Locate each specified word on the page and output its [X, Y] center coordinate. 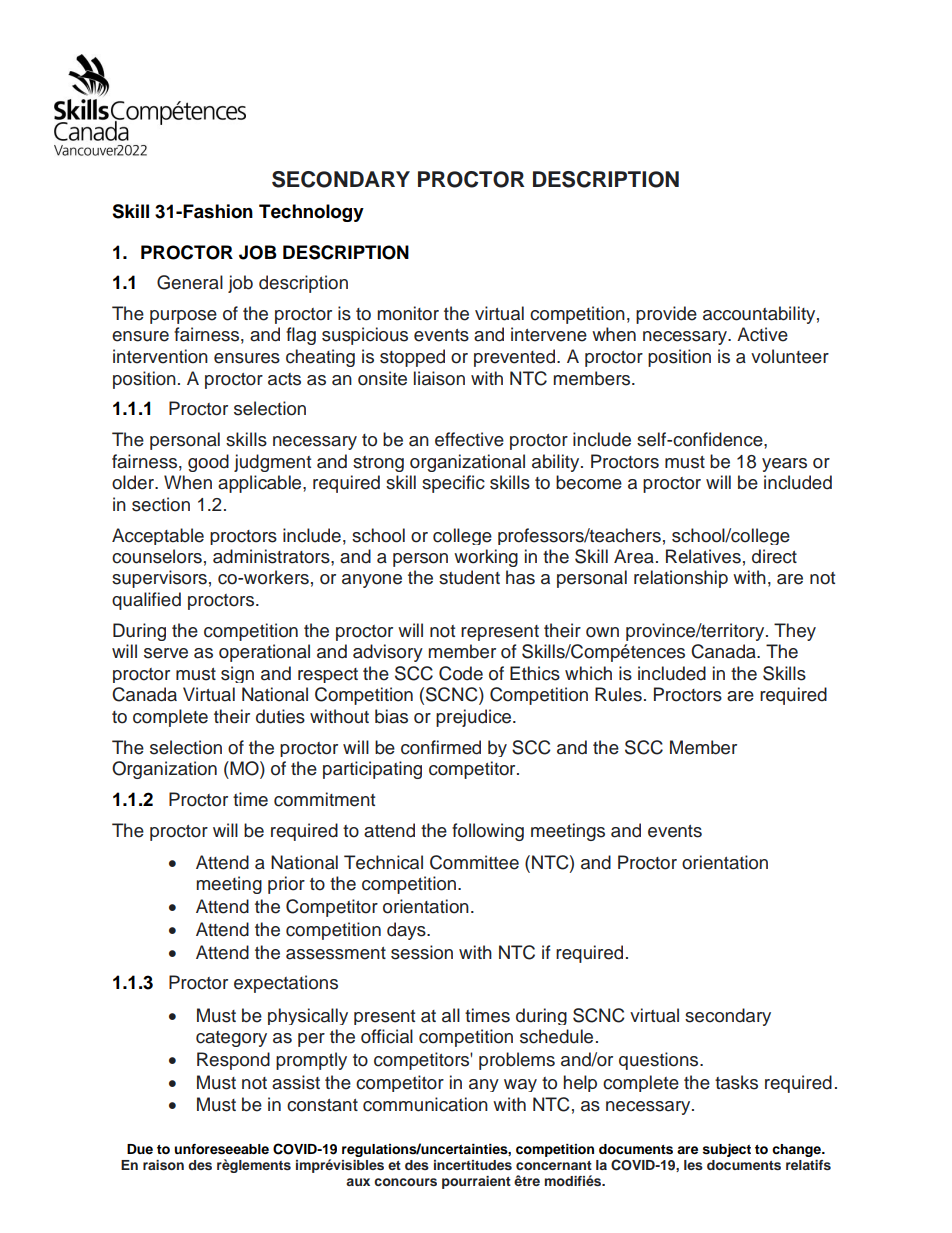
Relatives [703, 556]
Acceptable [158, 536]
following [488, 832]
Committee [474, 862]
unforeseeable [221, 1149]
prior [286, 885]
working [486, 558]
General [190, 282]
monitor [408, 313]
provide [666, 315]
